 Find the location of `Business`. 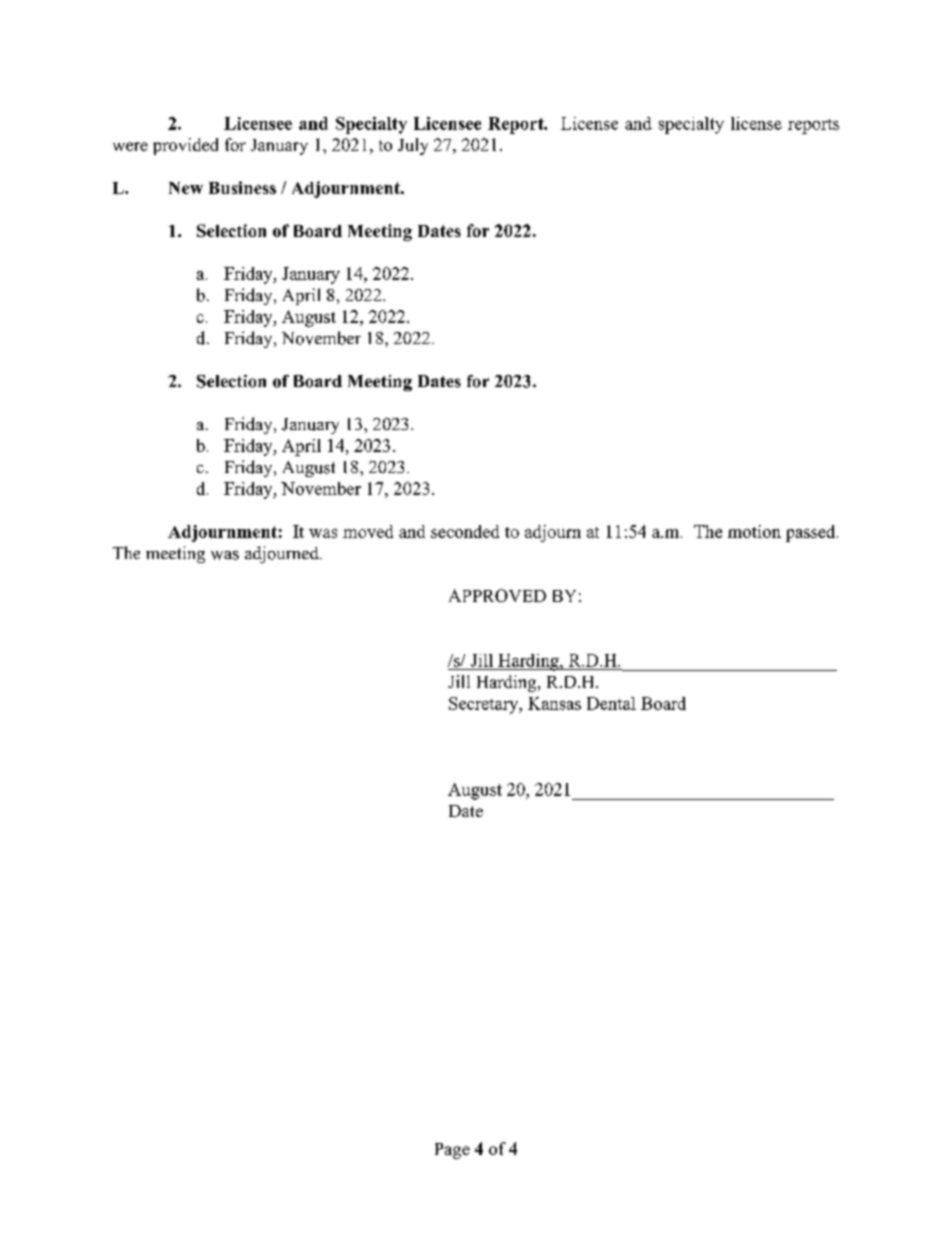

Business is located at coordinates (242, 187).
